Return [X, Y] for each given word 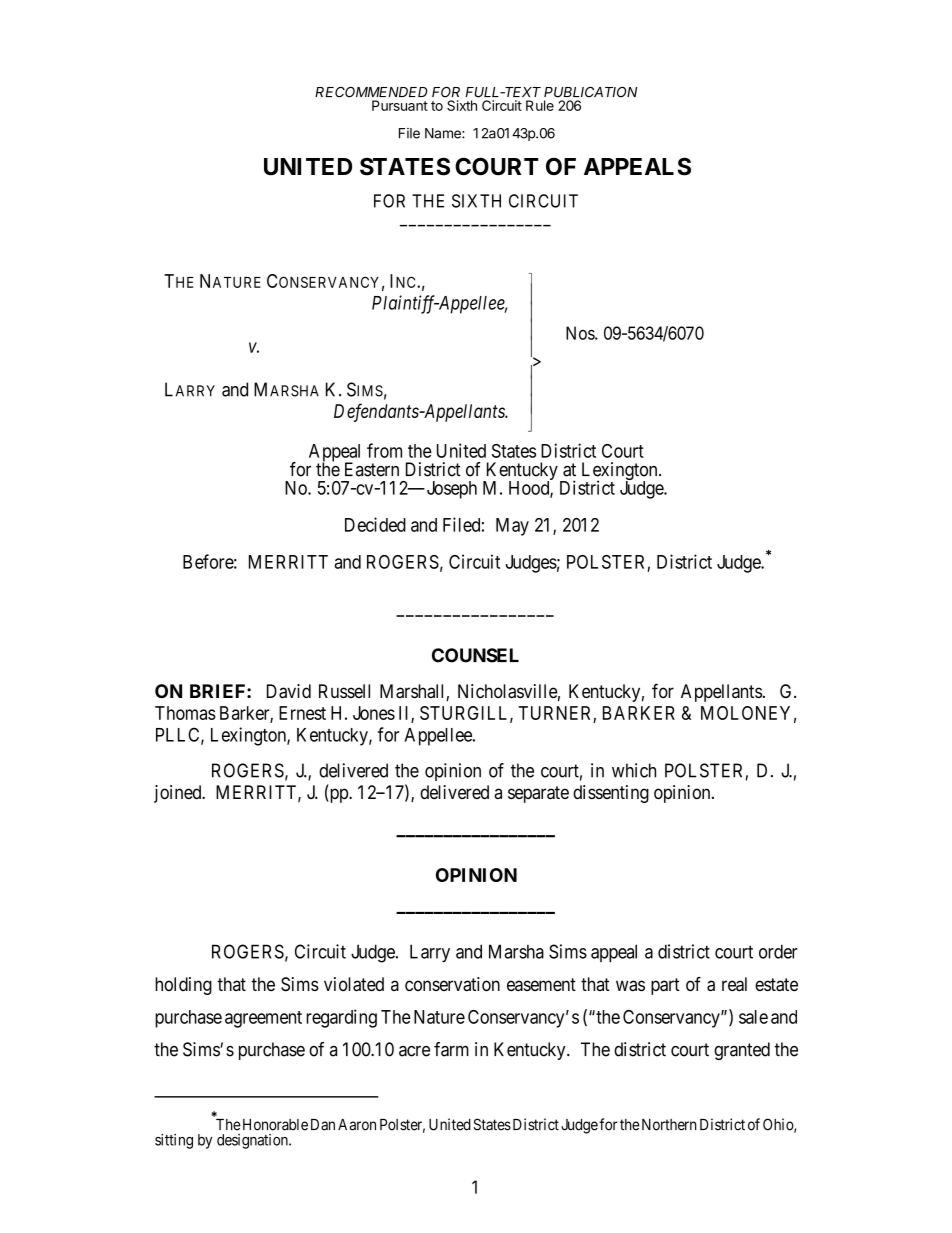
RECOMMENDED [371, 92]
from [384, 450]
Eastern [372, 469]
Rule [540, 105]
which [634, 770]
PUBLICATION [590, 92]
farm [451, 1049]
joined [179, 794]
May [512, 527]
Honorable [274, 1125]
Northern [668, 1125]
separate [538, 794]
